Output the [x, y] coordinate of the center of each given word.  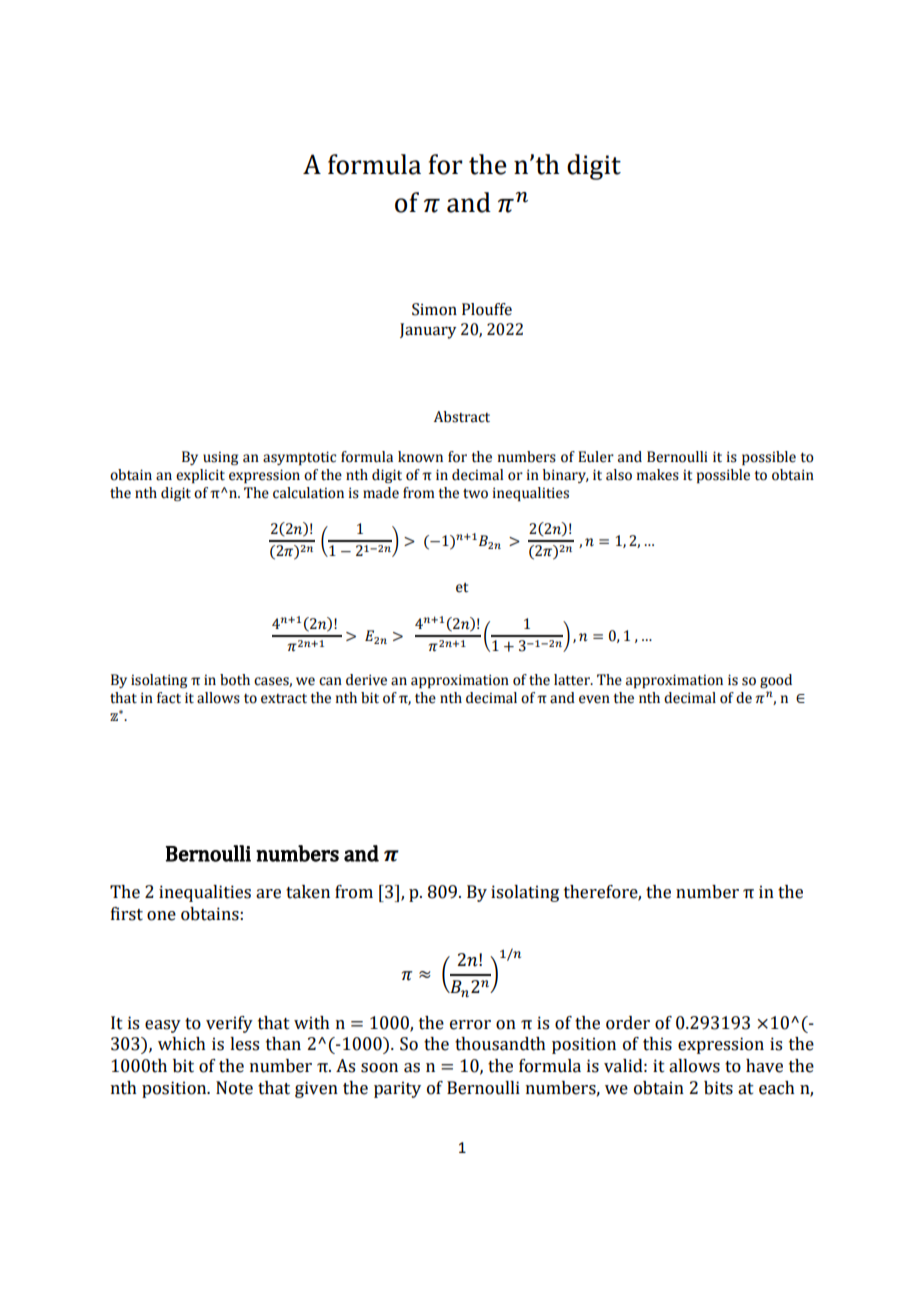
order [628, 1023]
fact [169, 698]
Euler [596, 457]
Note [234, 1088]
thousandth [500, 1044]
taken [308, 892]
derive [366, 680]
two [475, 494]
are [268, 894]
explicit [200, 476]
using [220, 458]
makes [658, 475]
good [776, 681]
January [428, 331]
